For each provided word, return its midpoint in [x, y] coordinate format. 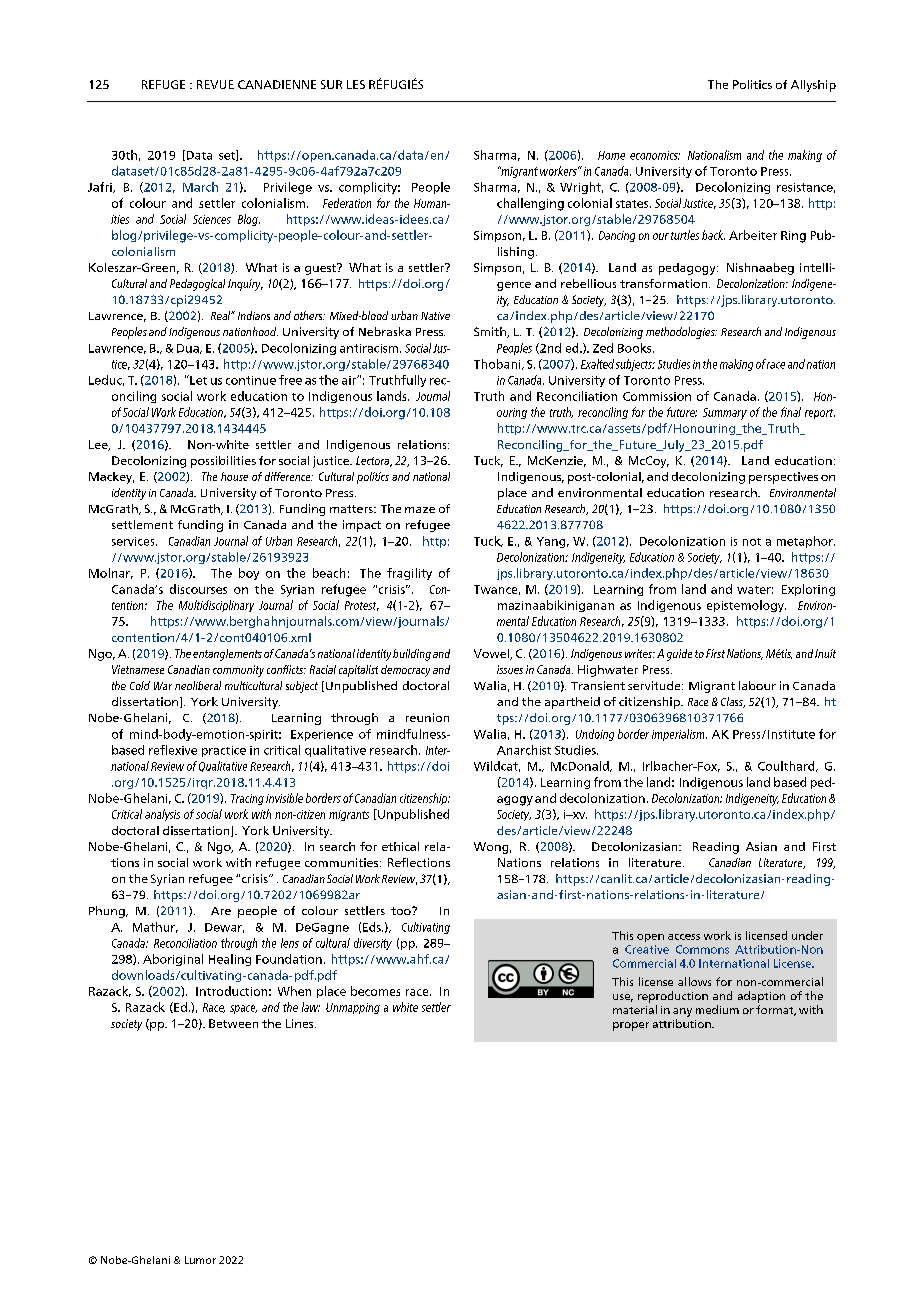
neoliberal [198, 685]
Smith [491, 332]
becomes [375, 991]
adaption [761, 997]
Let [197, 380]
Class [733, 702]
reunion [427, 717]
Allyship [813, 86]
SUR [331, 84]
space [243, 1009]
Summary [725, 414]
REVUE [215, 84]
